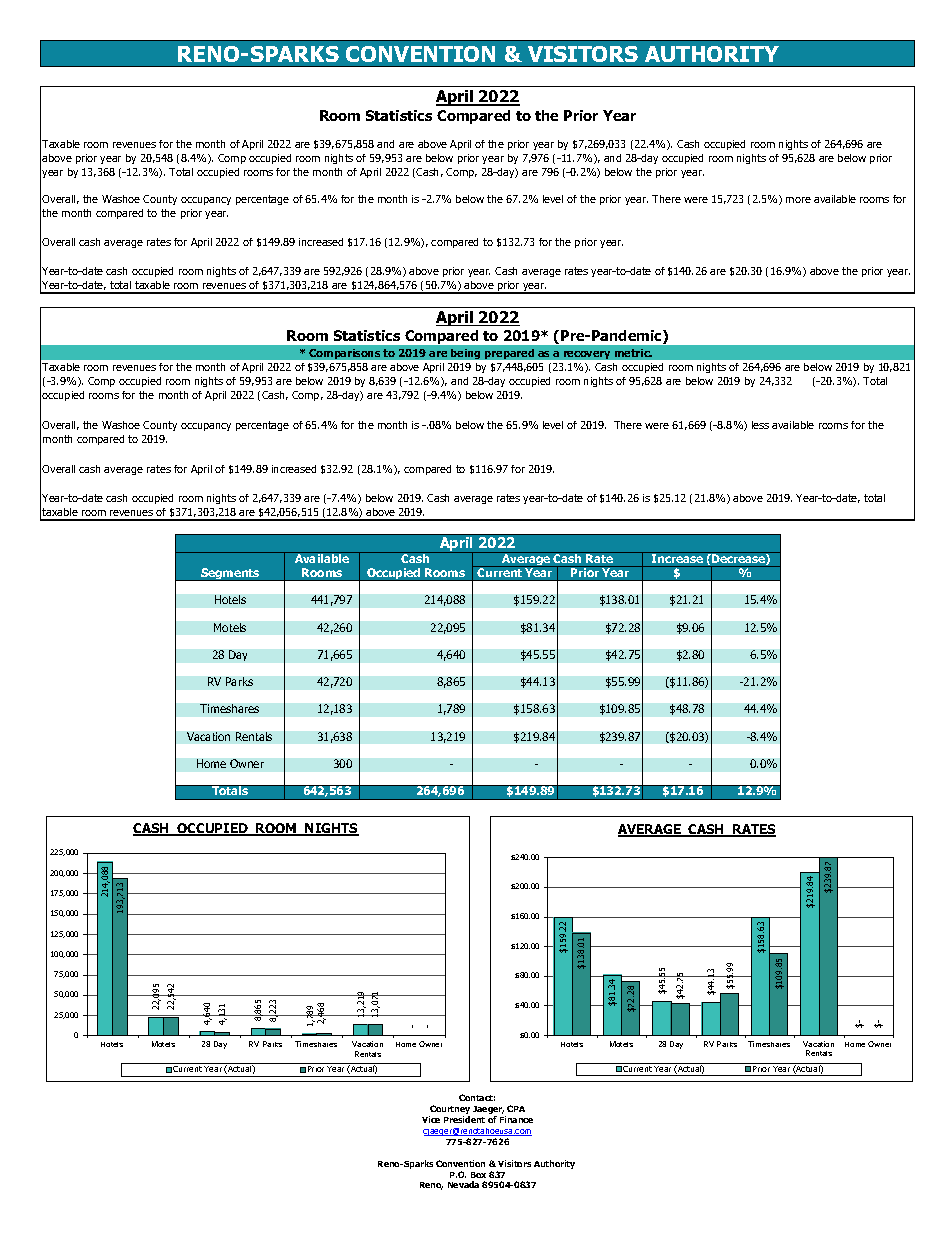 The image size is (952, 1233). Describe the element at coordinates (463, 1184) in the page. I see `Nevada` at that location.
